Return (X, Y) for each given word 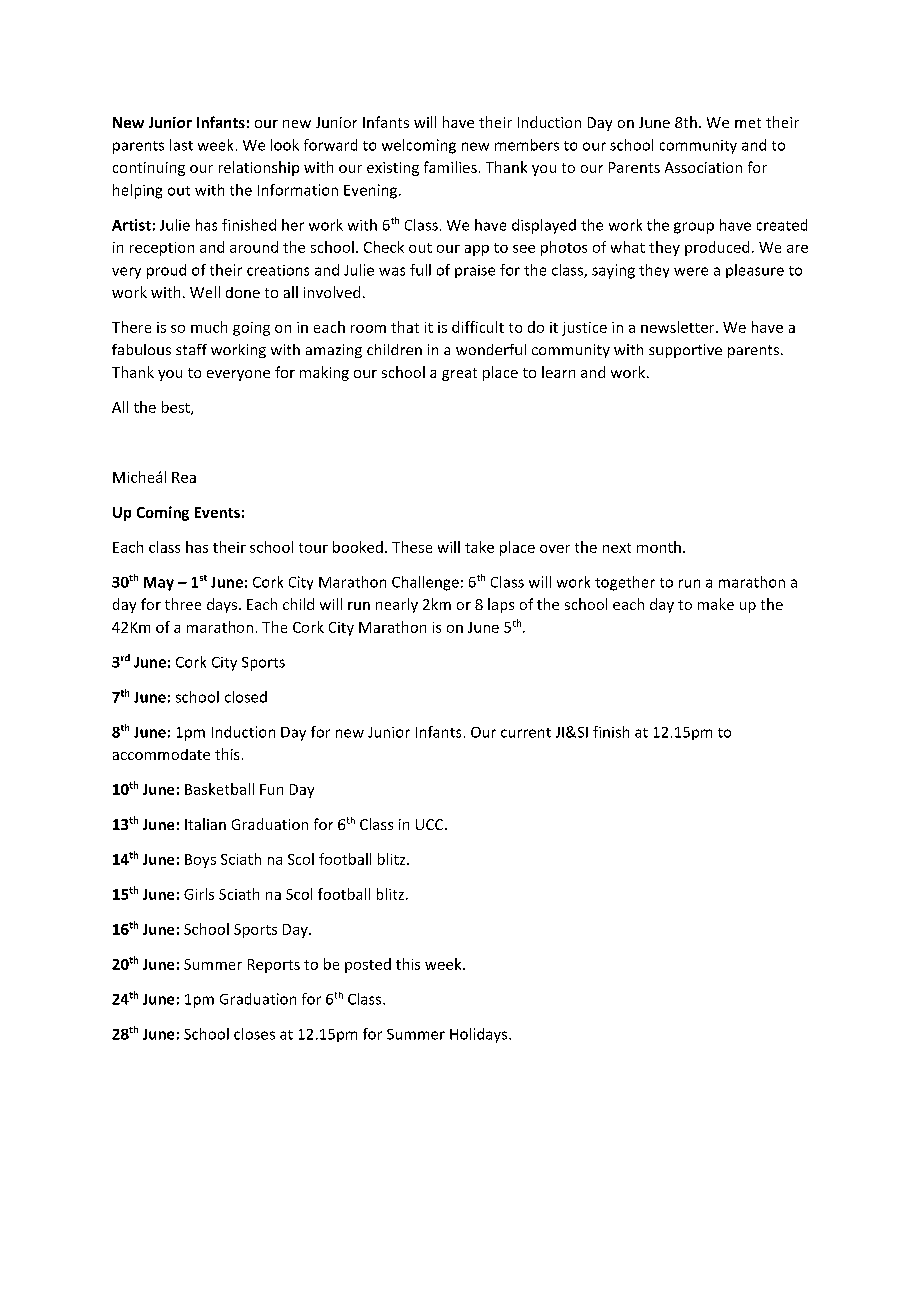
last (181, 145)
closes (254, 1034)
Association (703, 167)
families (450, 167)
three (183, 604)
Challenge (425, 583)
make (716, 604)
